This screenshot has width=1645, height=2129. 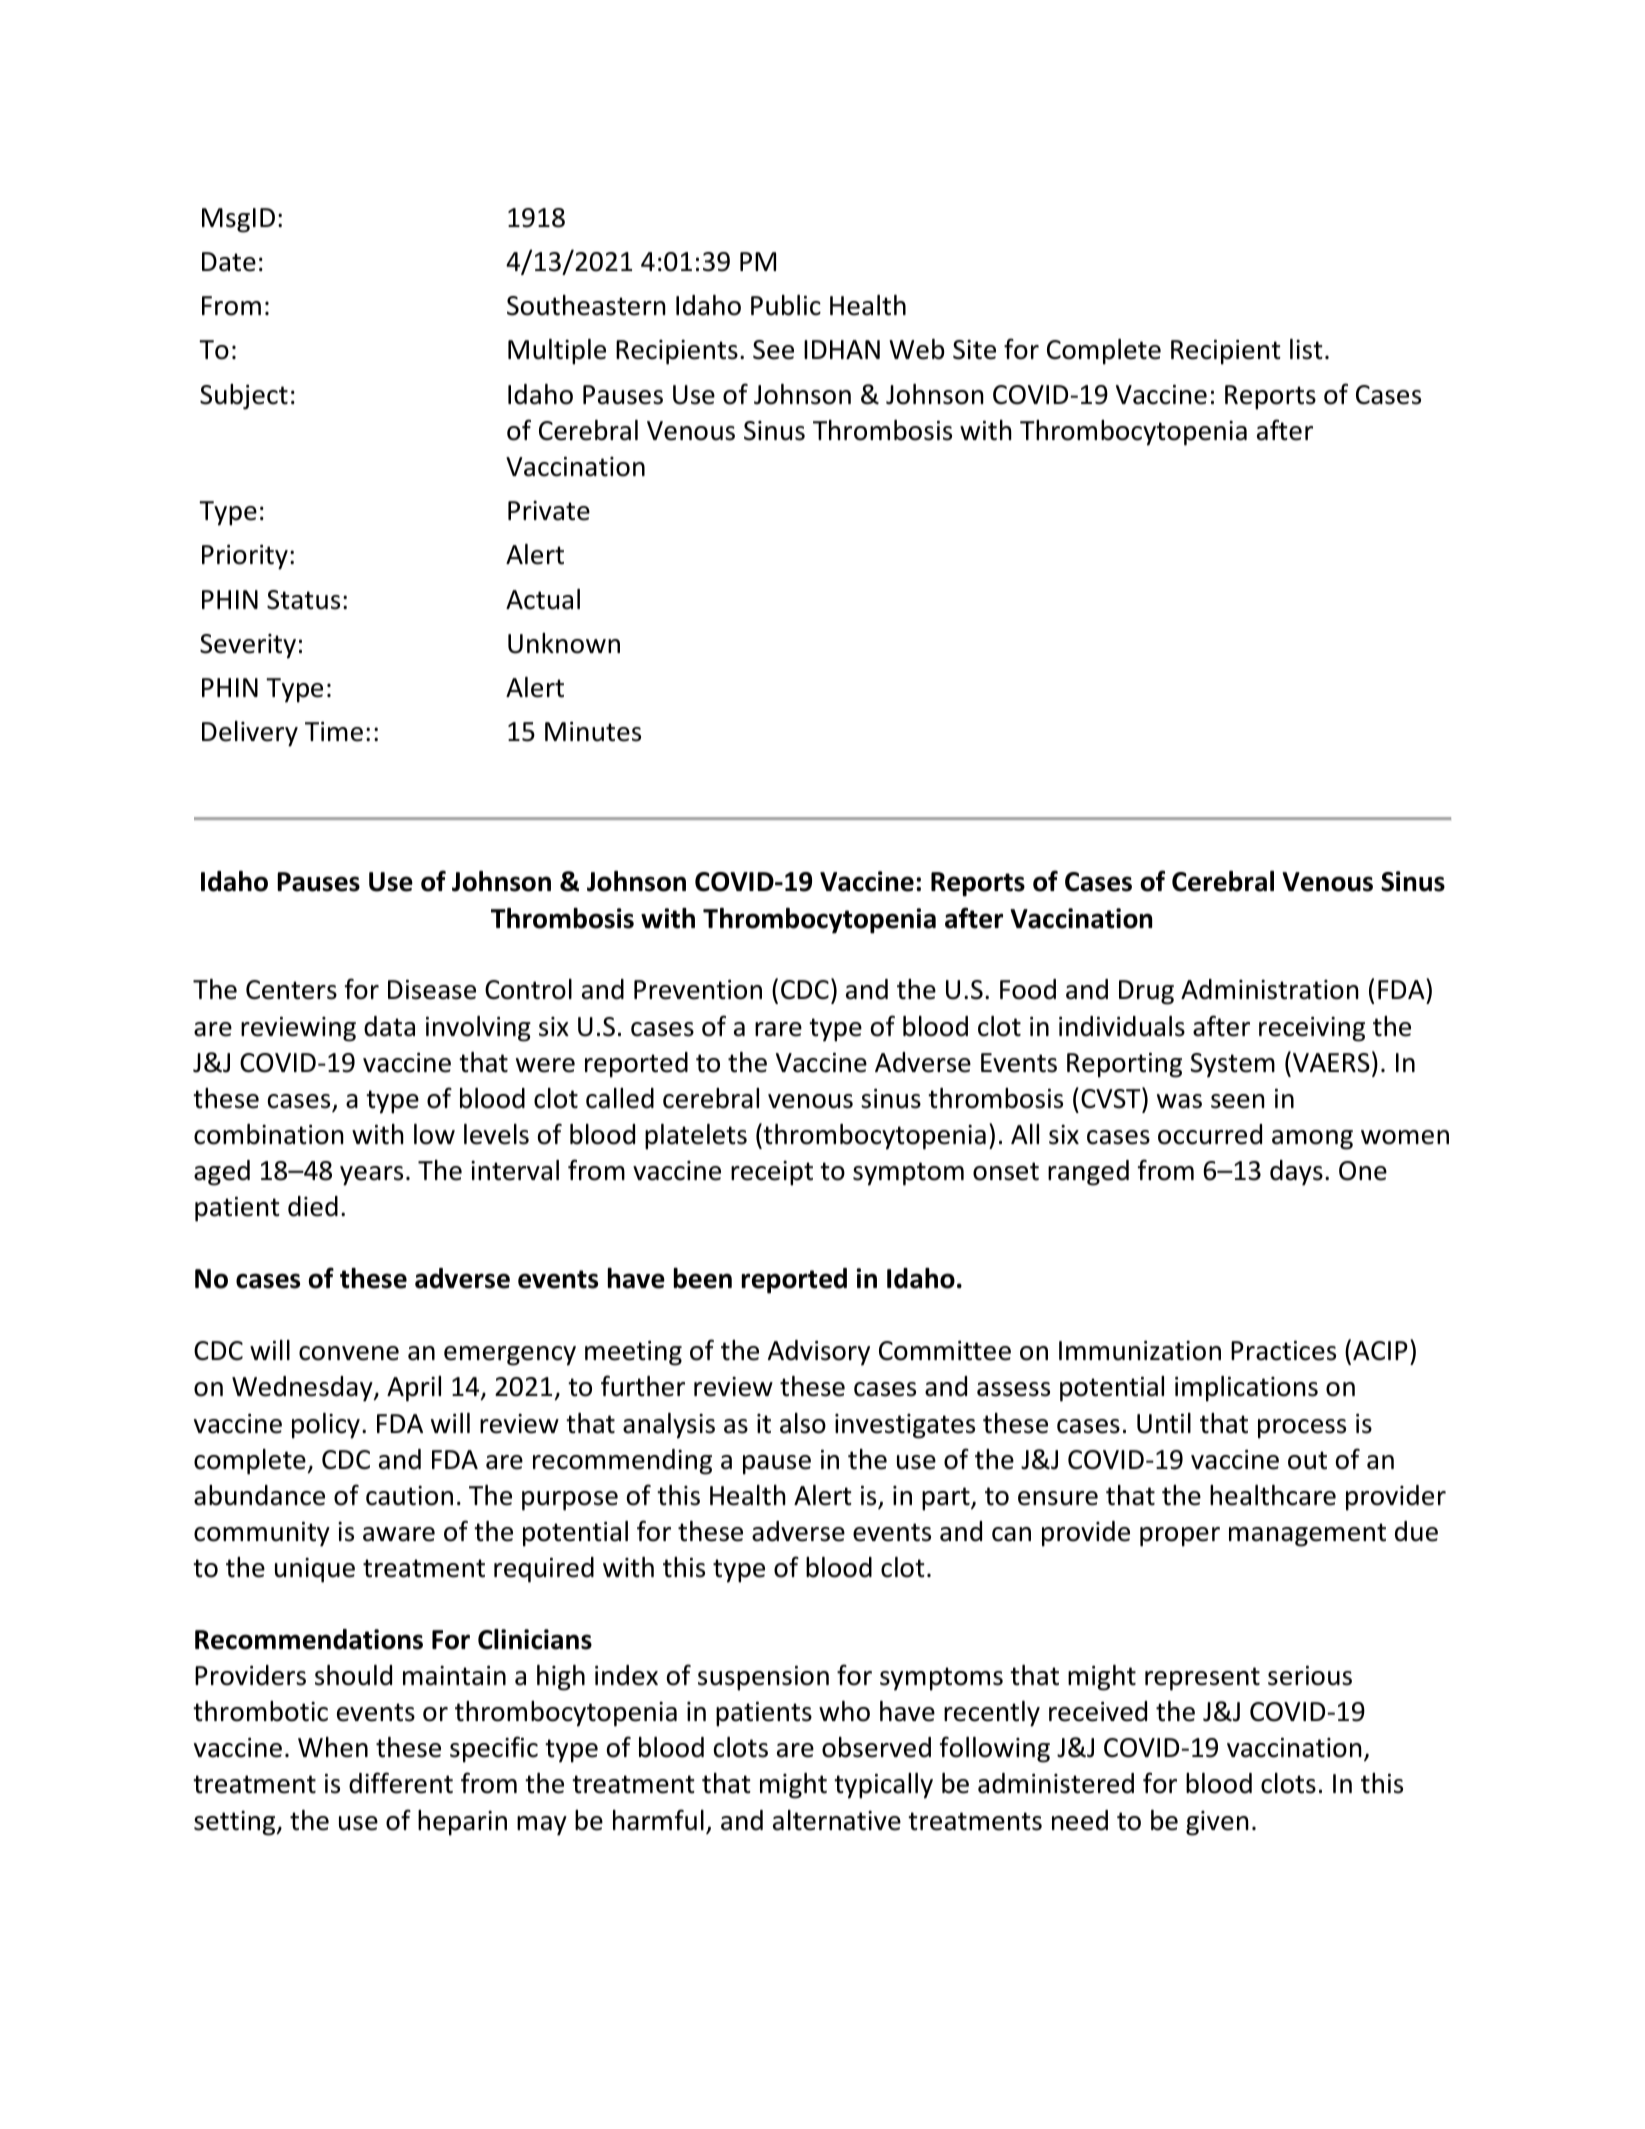 I want to click on Date, so click(x=229, y=262).
